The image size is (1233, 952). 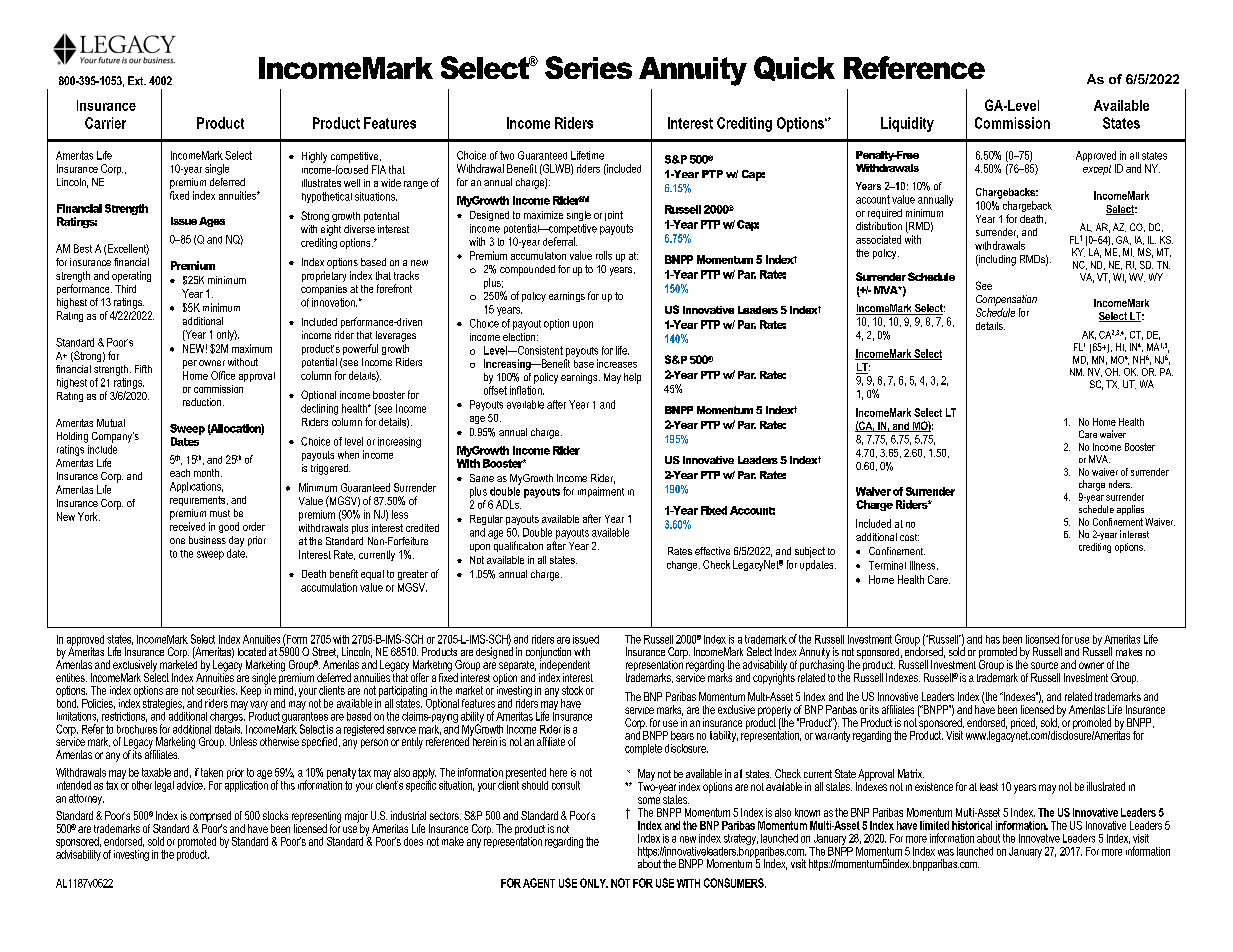 I want to click on was, so click(x=946, y=852).
